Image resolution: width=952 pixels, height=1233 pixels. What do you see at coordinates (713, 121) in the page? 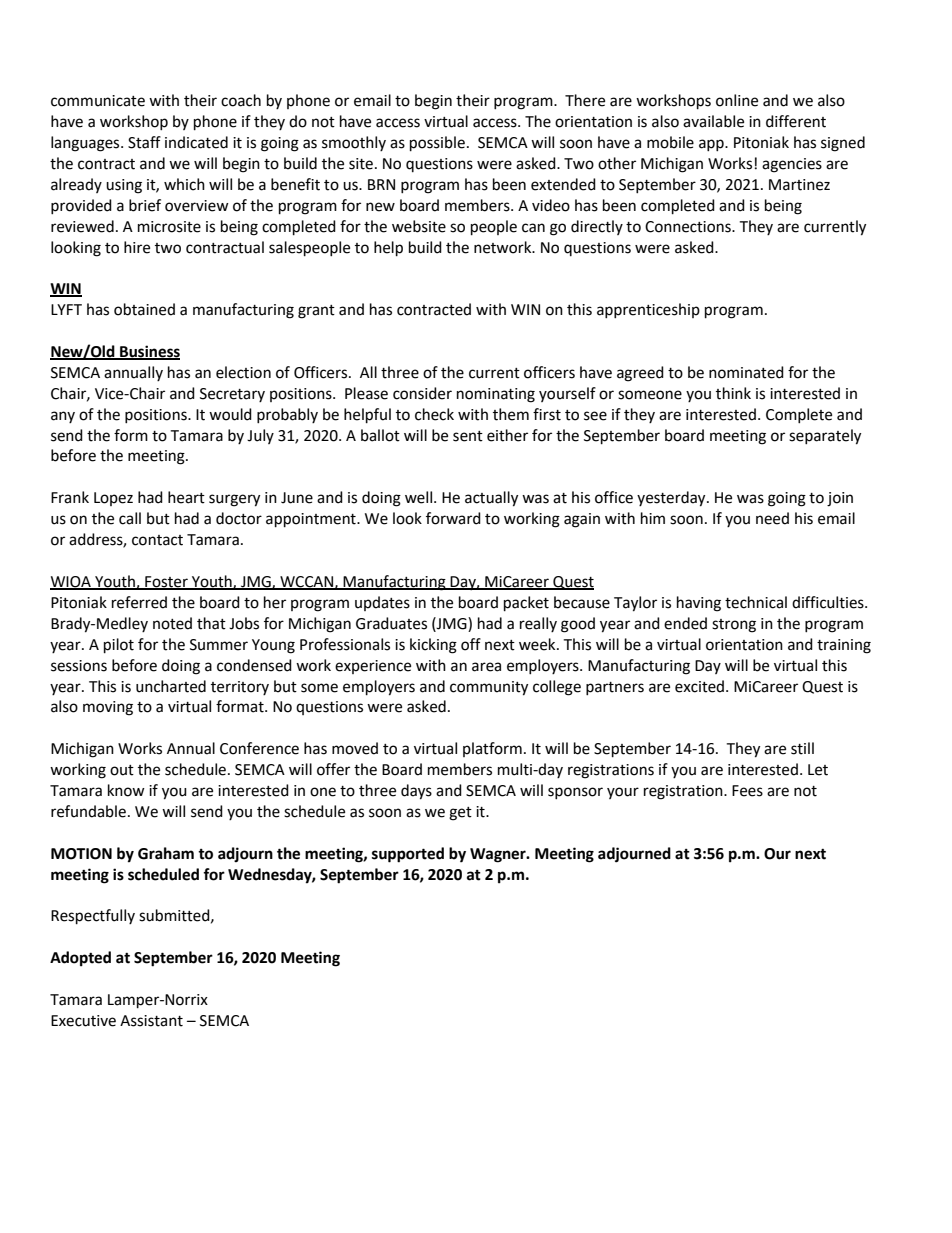
I see `available` at bounding box center [713, 121].
